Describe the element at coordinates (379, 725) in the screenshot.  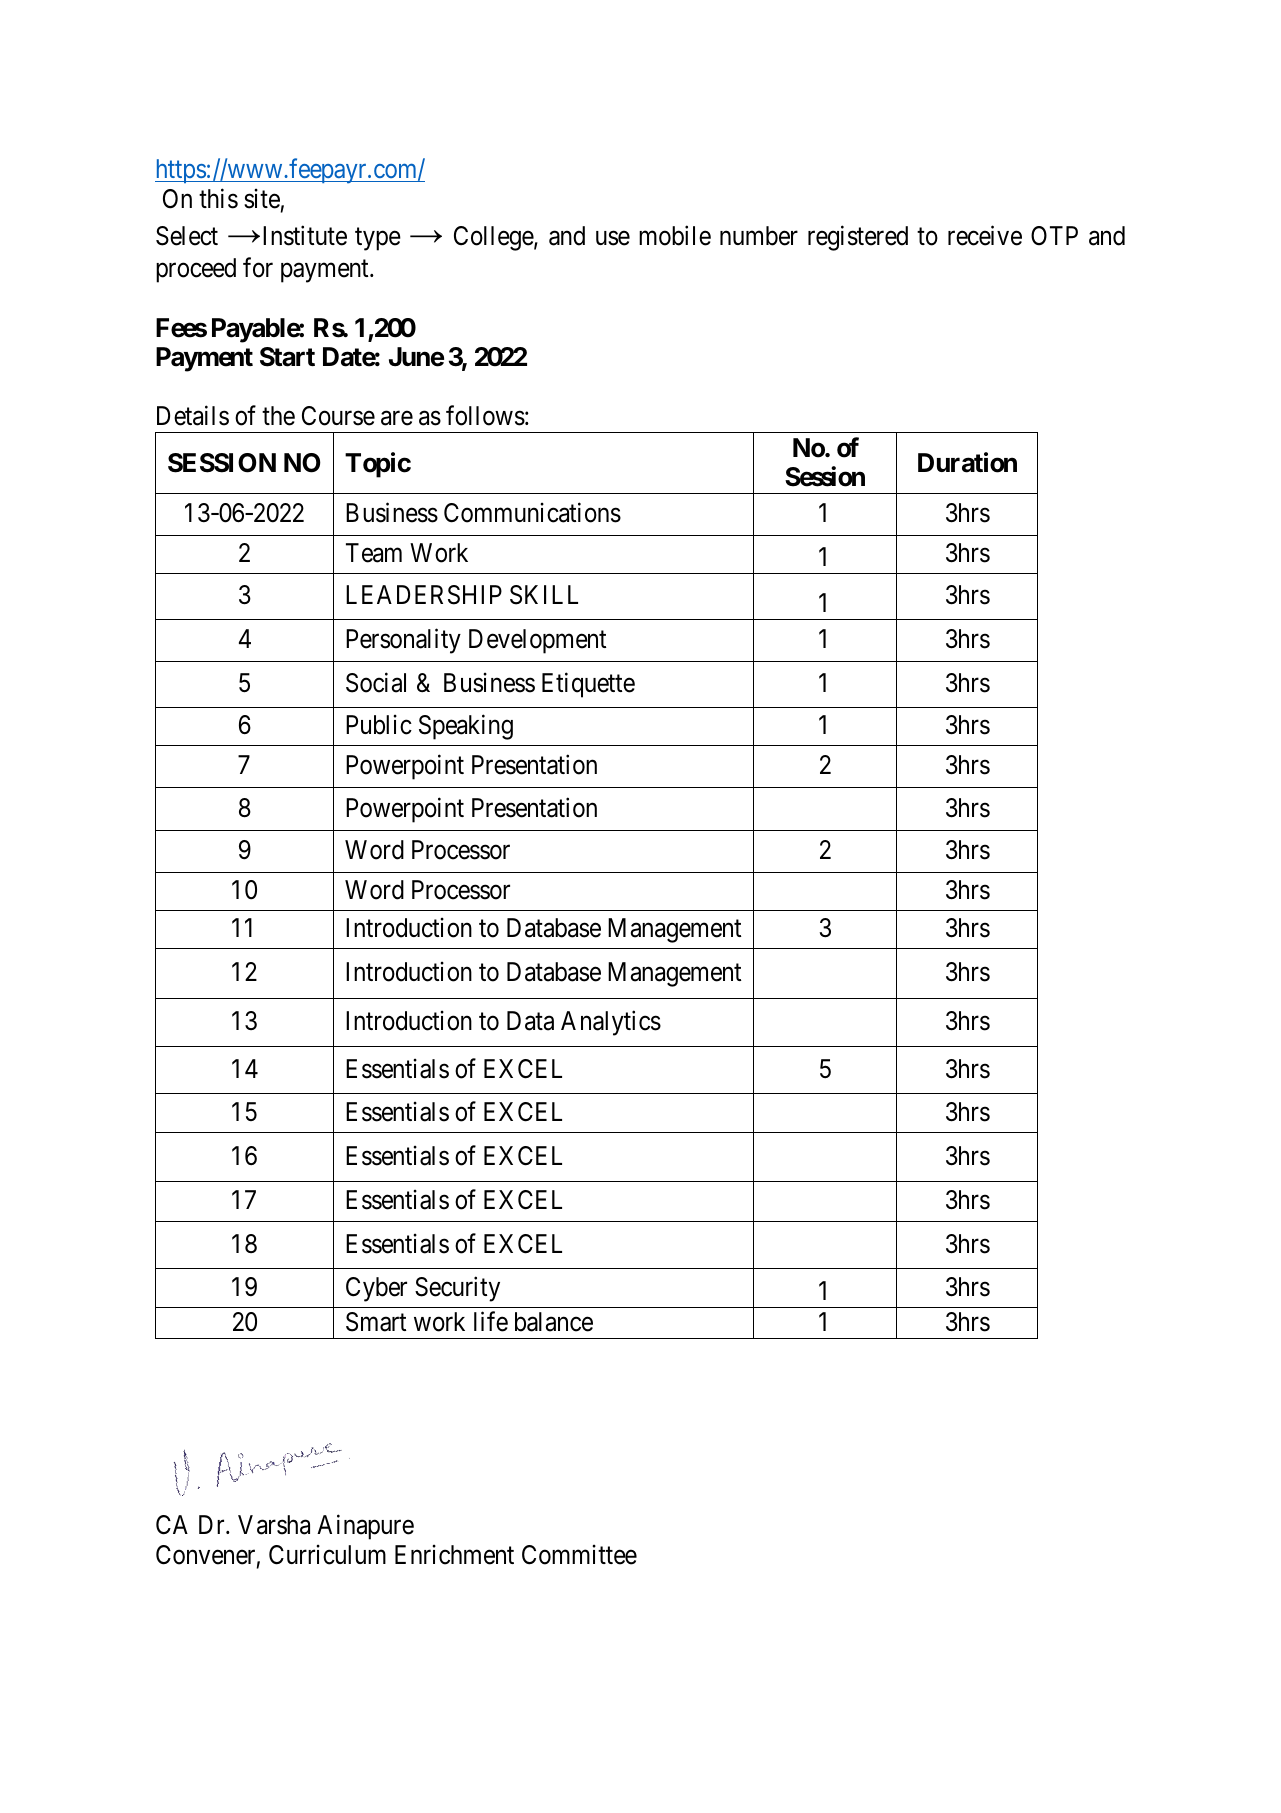
I see `Public` at that location.
